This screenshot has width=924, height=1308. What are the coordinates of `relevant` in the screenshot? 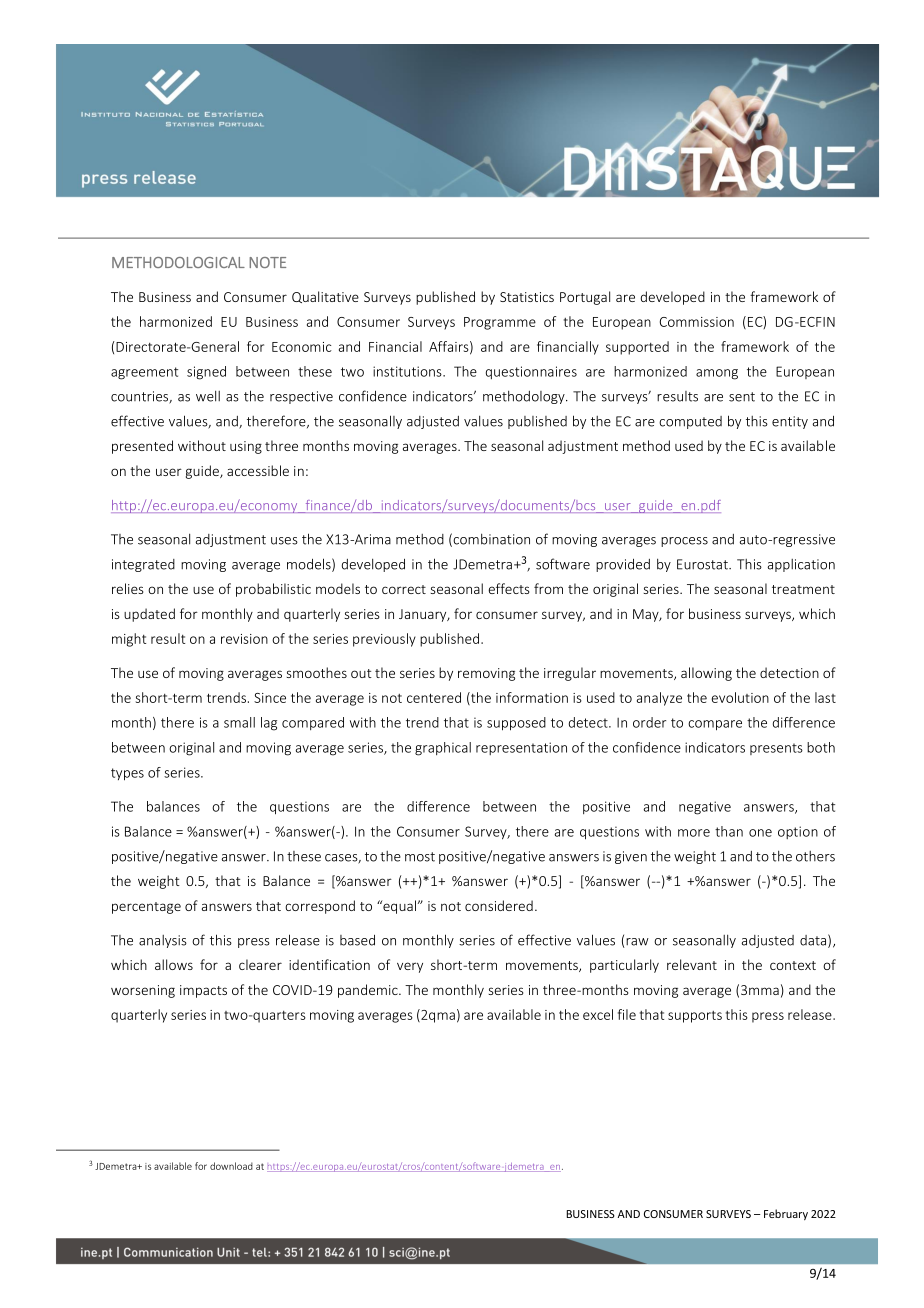 It's located at (692, 964).
